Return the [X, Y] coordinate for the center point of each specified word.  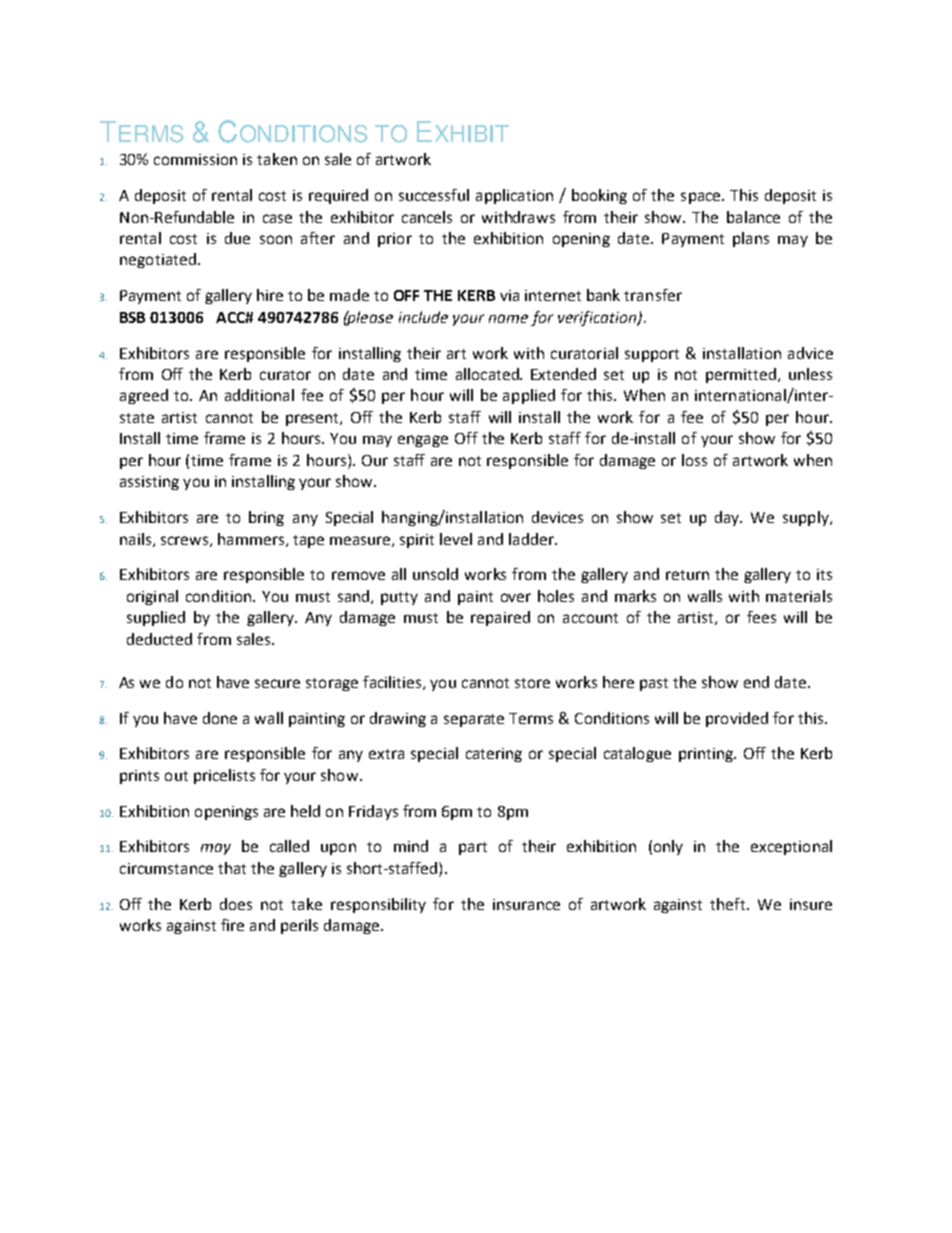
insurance [526, 904]
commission [195, 159]
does [236, 904]
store [532, 683]
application [514, 196]
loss [694, 460]
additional [259, 395]
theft [729, 904]
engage [423, 441]
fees [761, 617]
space [702, 198]
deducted [159, 639]
